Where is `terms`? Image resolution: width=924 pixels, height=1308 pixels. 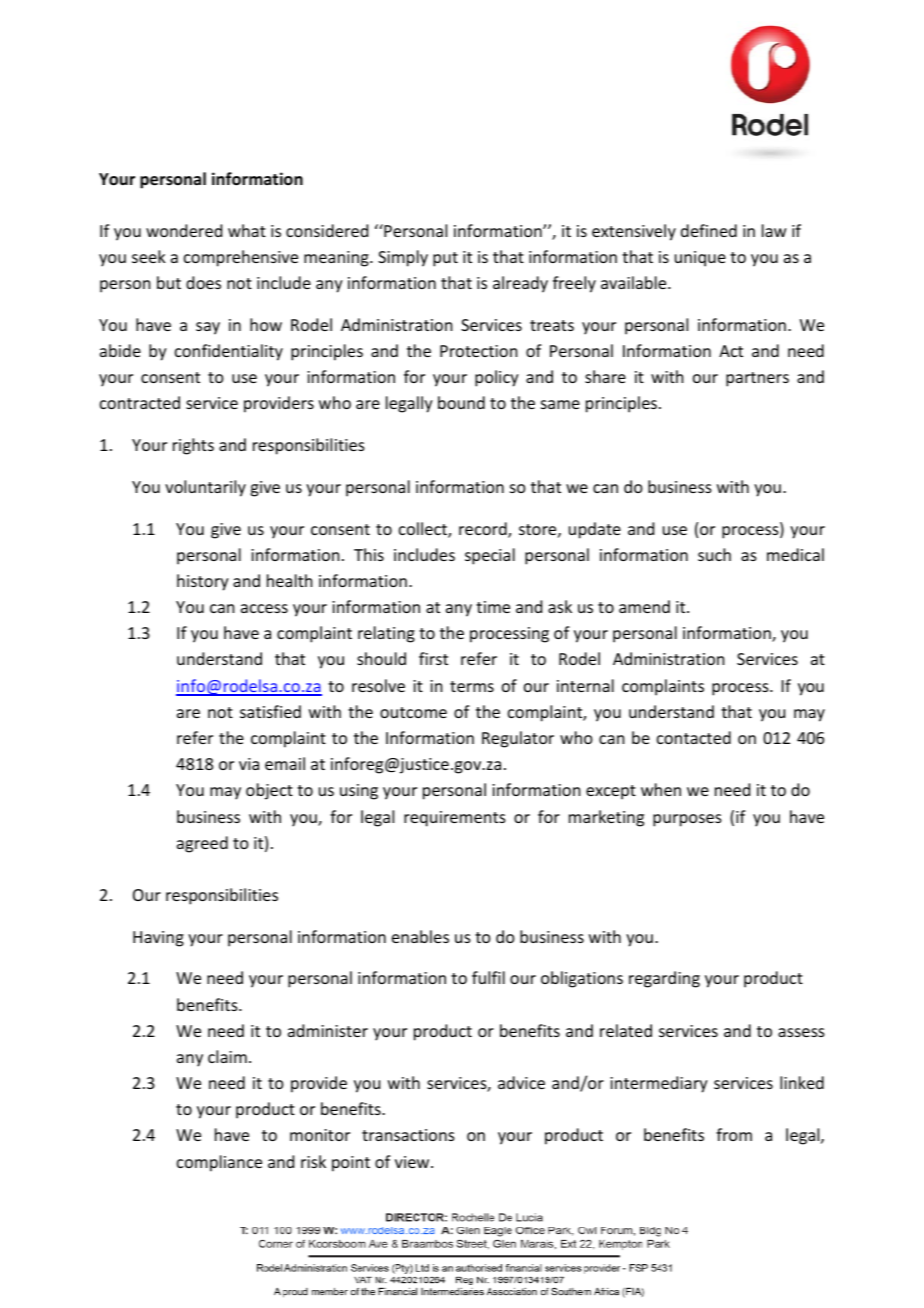 terms is located at coordinates (472, 686).
